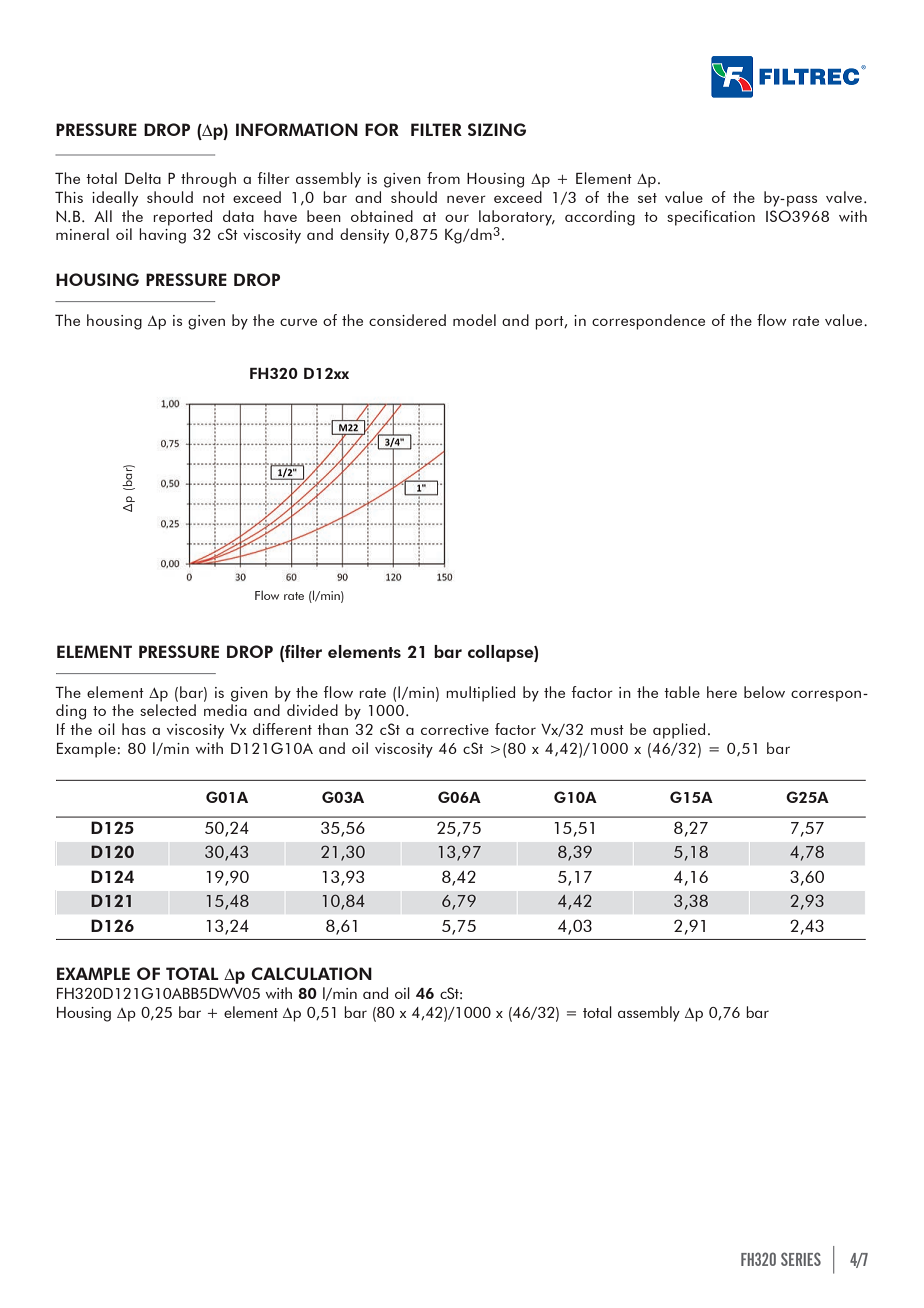  What do you see at coordinates (311, 973) in the page?
I see `CALCULATION` at bounding box center [311, 973].
